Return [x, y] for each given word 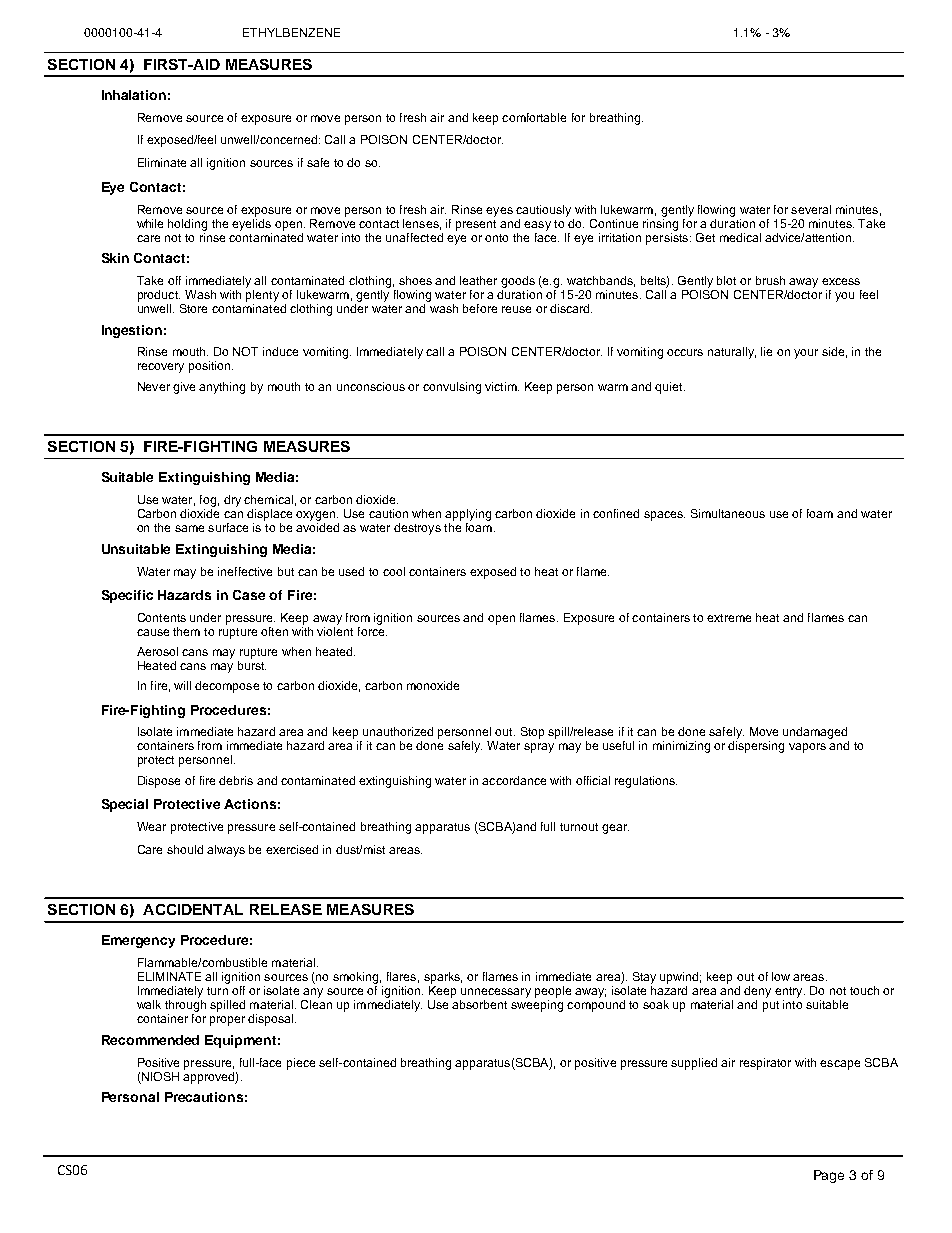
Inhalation [134, 95]
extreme [729, 618]
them [186, 631]
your [806, 354]
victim [502, 386]
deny [757, 992]
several [811, 209]
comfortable [534, 117]
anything [222, 388]
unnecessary [496, 993]
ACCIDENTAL [193, 909]
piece [301, 1064]
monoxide [433, 685]
